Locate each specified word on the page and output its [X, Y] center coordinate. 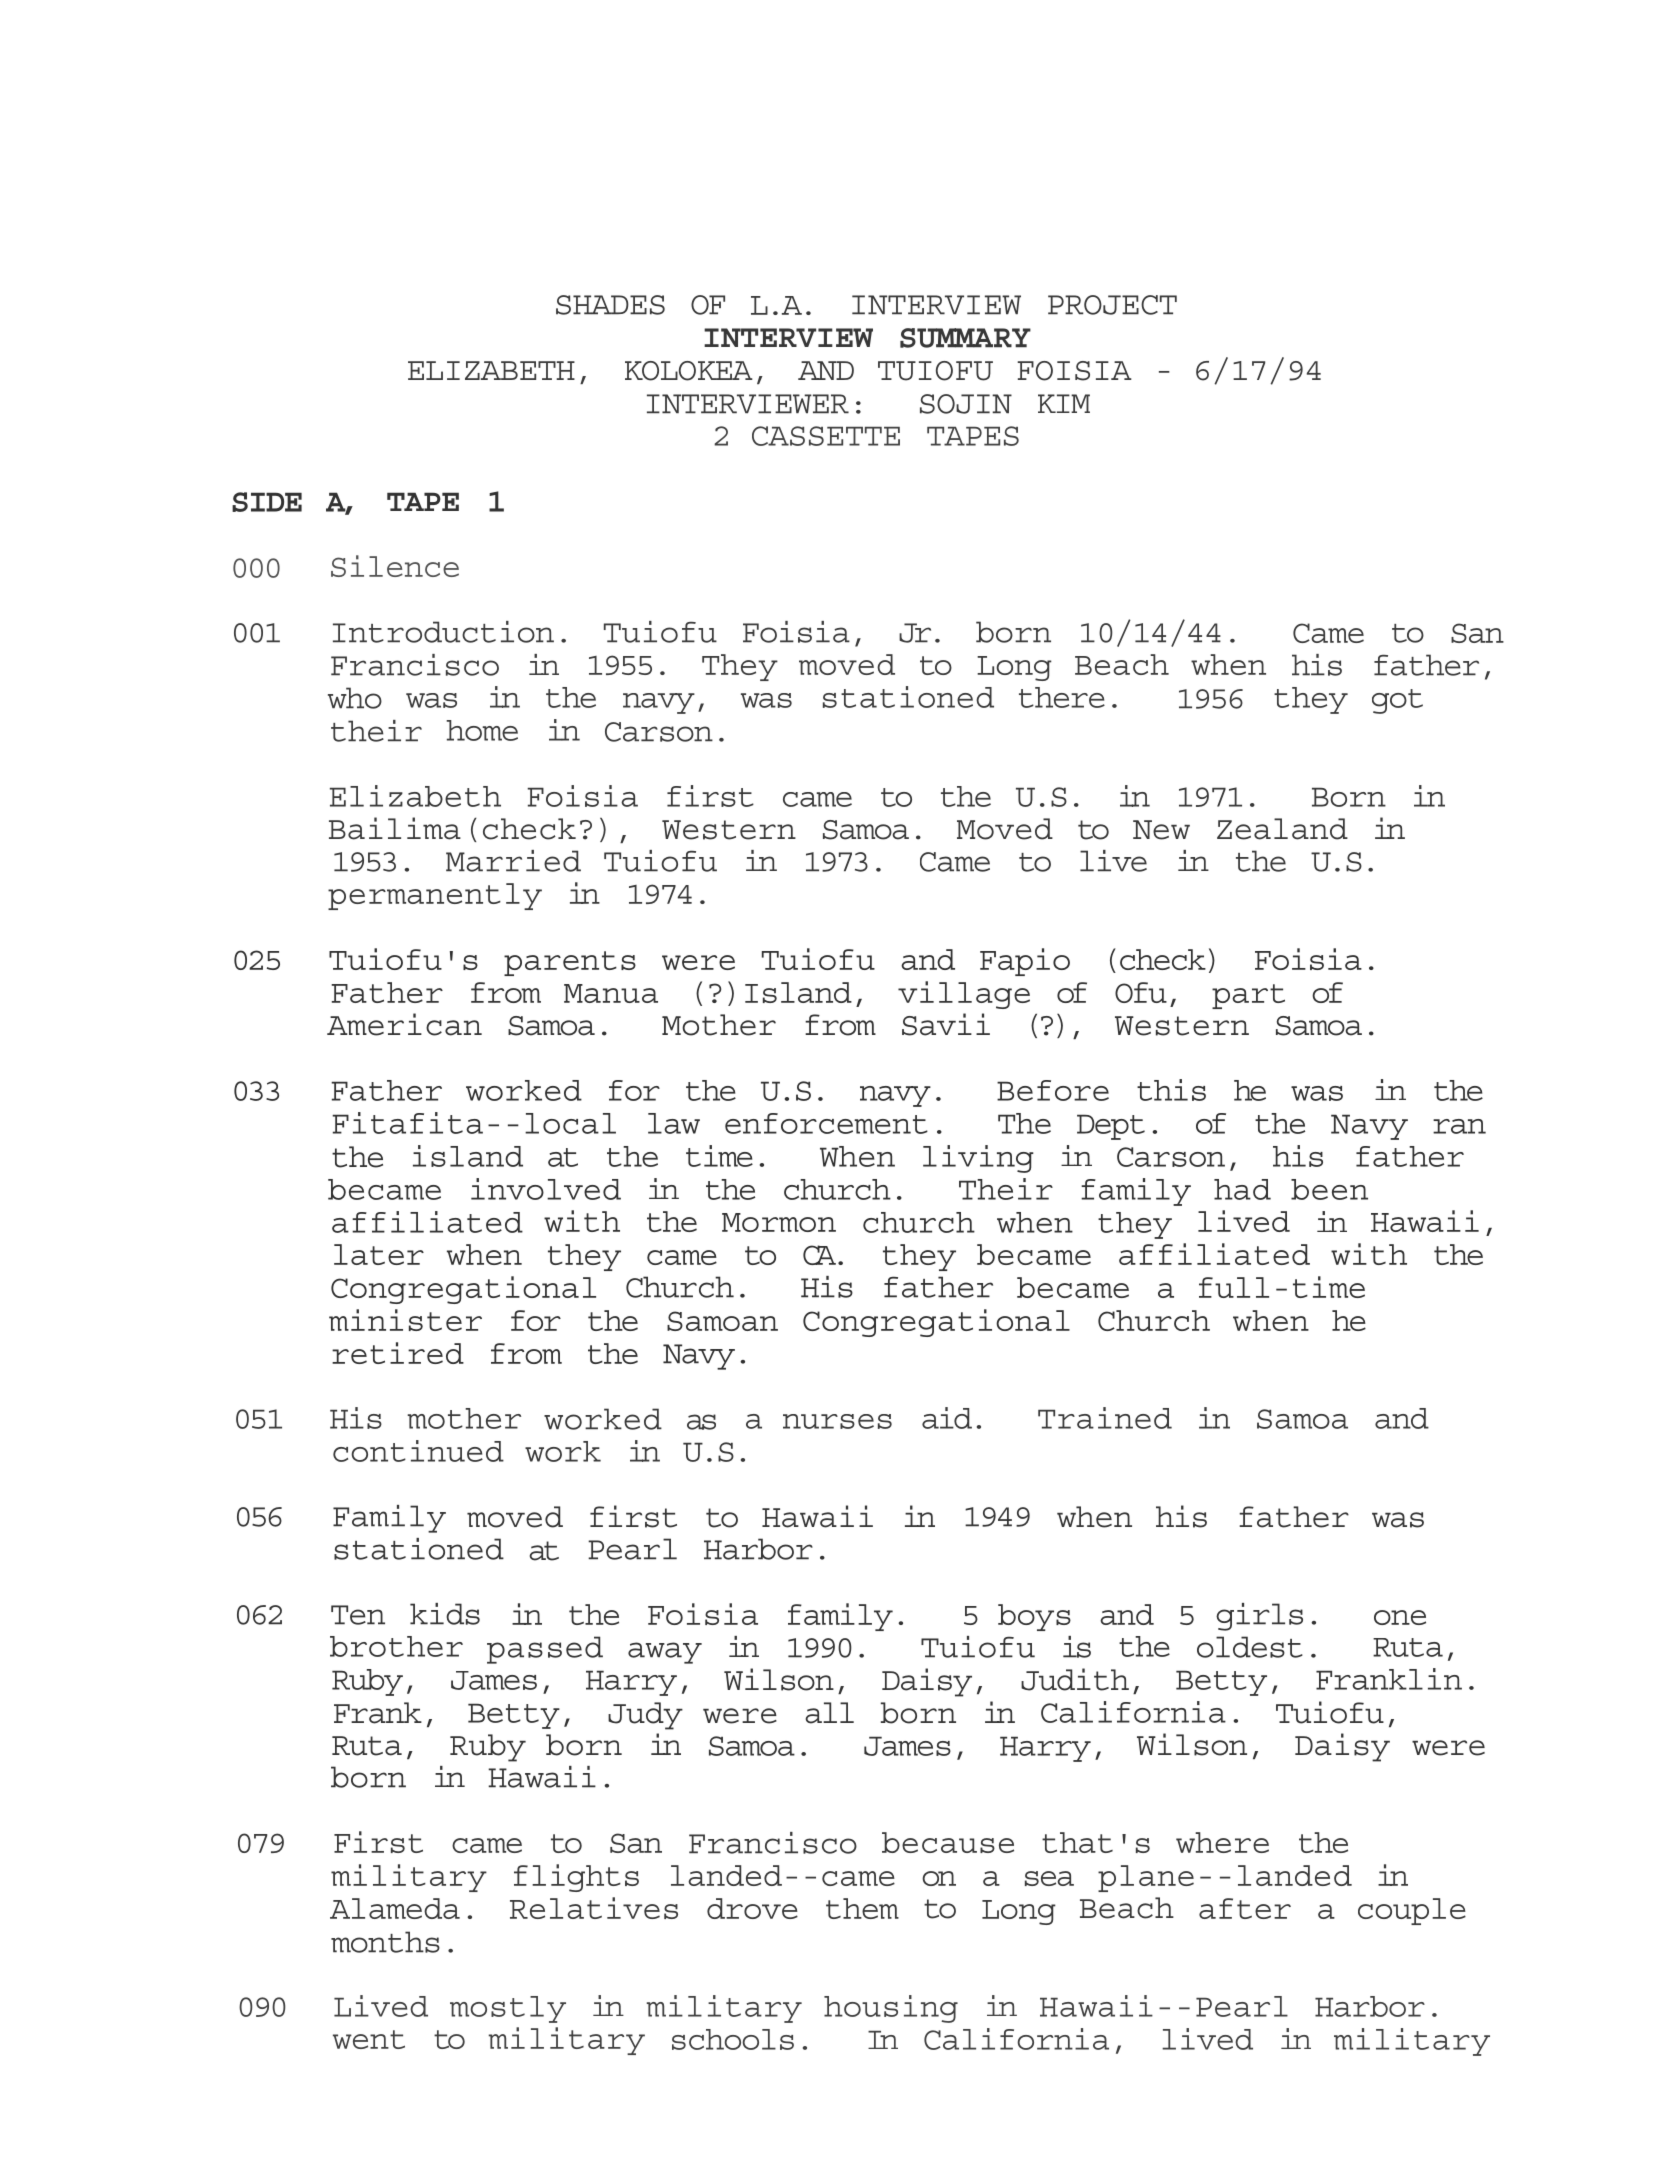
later [379, 1254]
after [1245, 1908]
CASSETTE [826, 436]
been [1329, 1189]
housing [891, 2009]
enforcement [826, 1123]
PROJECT [1112, 305]
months [385, 1942]
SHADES [610, 305]
